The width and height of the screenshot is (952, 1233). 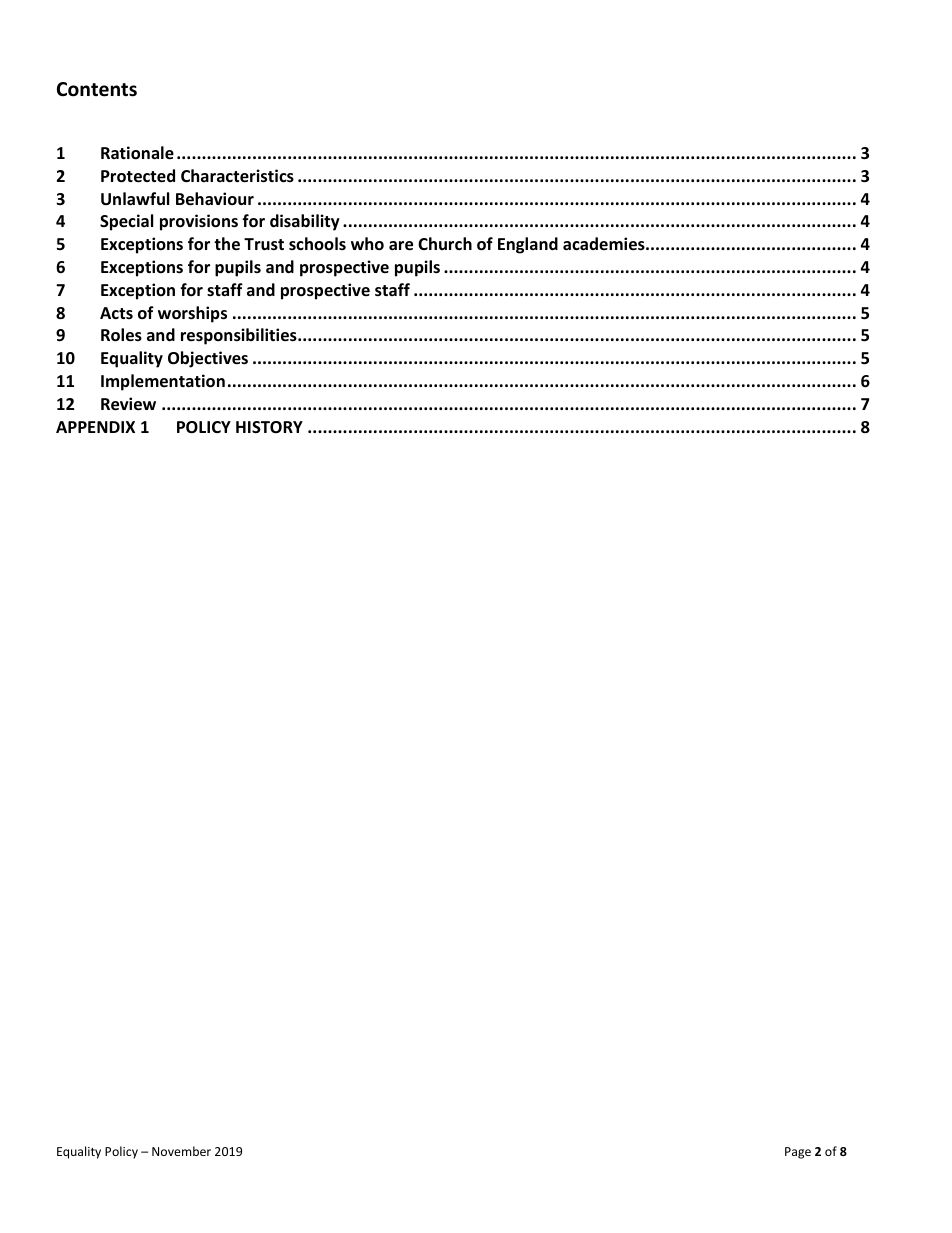 I want to click on Roles, so click(x=121, y=335).
